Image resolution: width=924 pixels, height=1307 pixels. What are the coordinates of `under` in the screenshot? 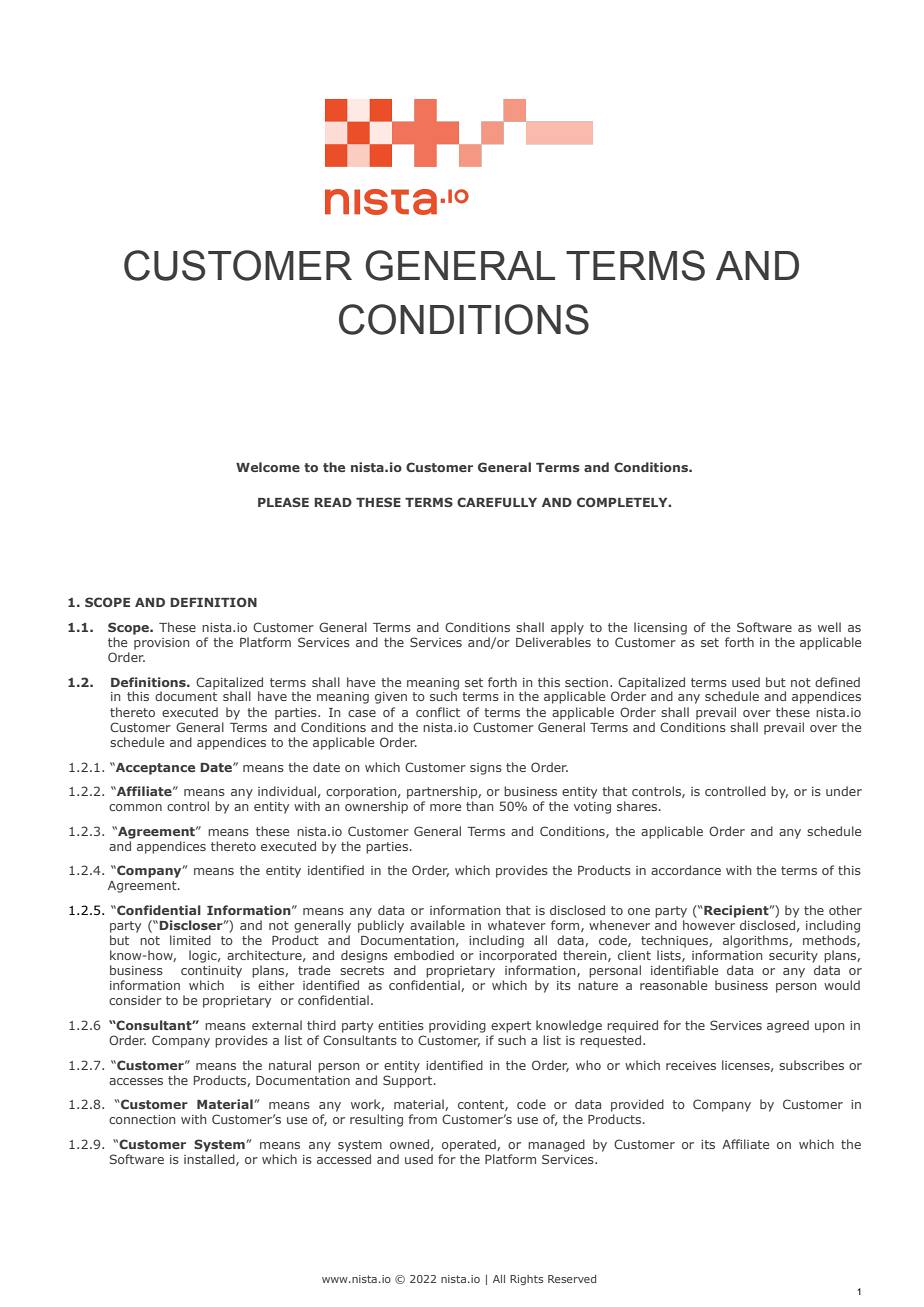 It's located at (844, 791).
